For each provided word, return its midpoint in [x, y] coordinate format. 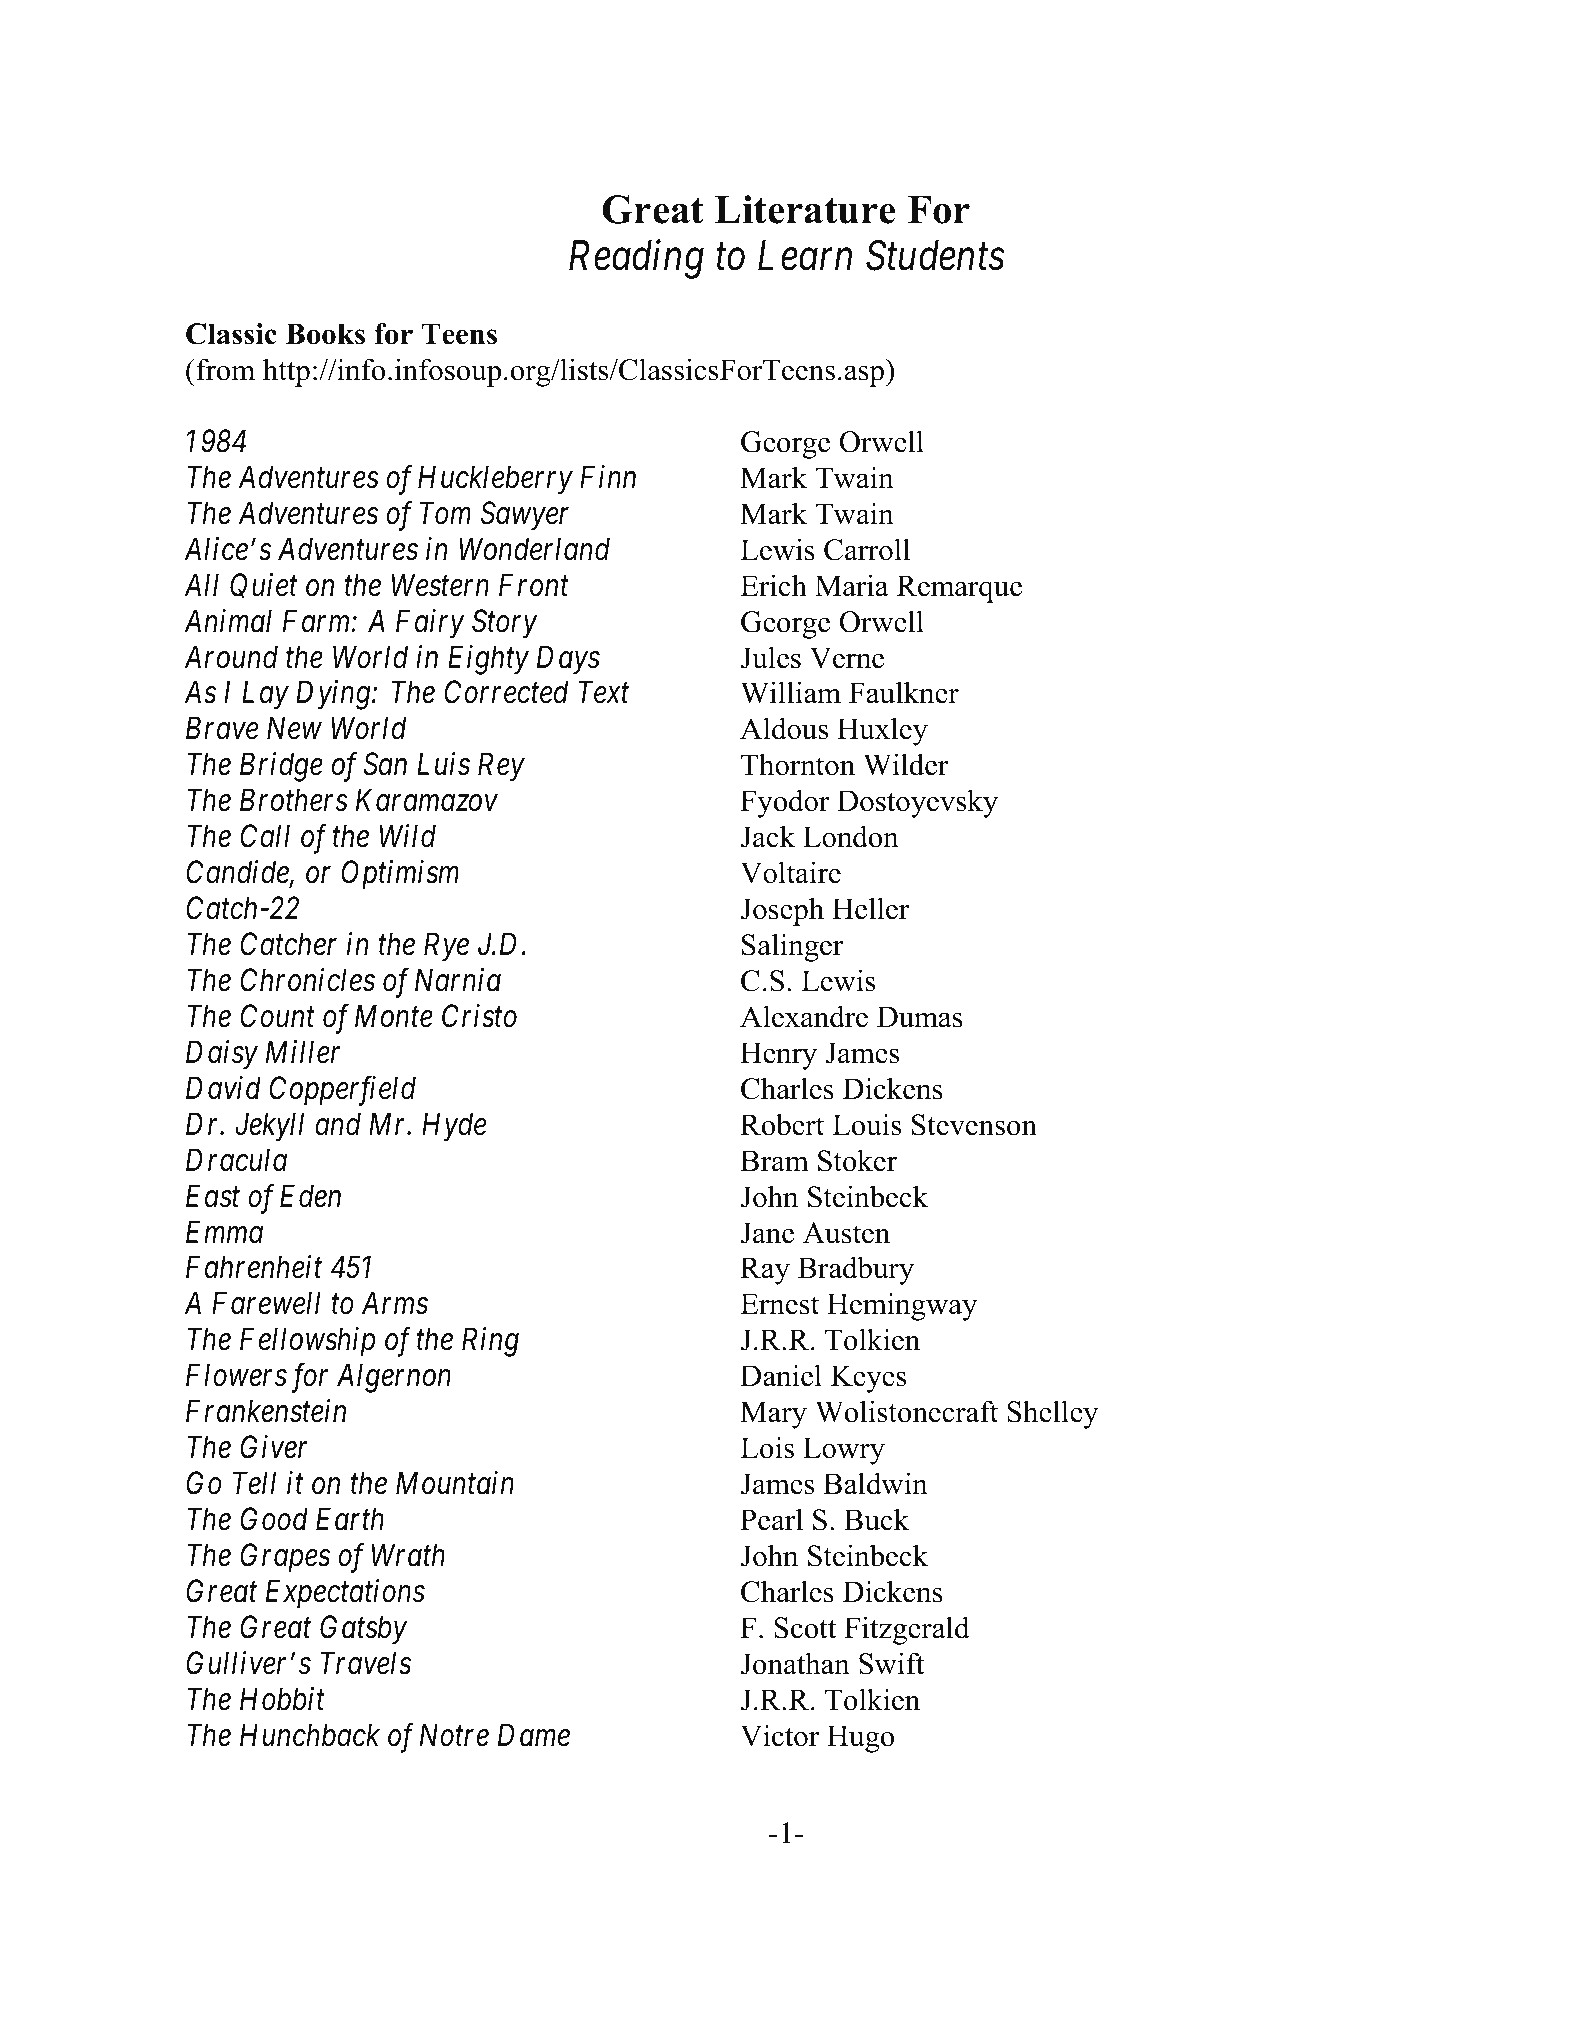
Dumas [920, 1017]
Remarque [959, 589]
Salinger [792, 947]
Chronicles [307, 980]
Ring [490, 1342]
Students [935, 255]
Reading [636, 259]
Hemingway [902, 1306]
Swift [891, 1663]
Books [325, 334]
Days [568, 660]
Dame [534, 1735]
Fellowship [307, 1342]
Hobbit [282, 1699]
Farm [317, 621]
